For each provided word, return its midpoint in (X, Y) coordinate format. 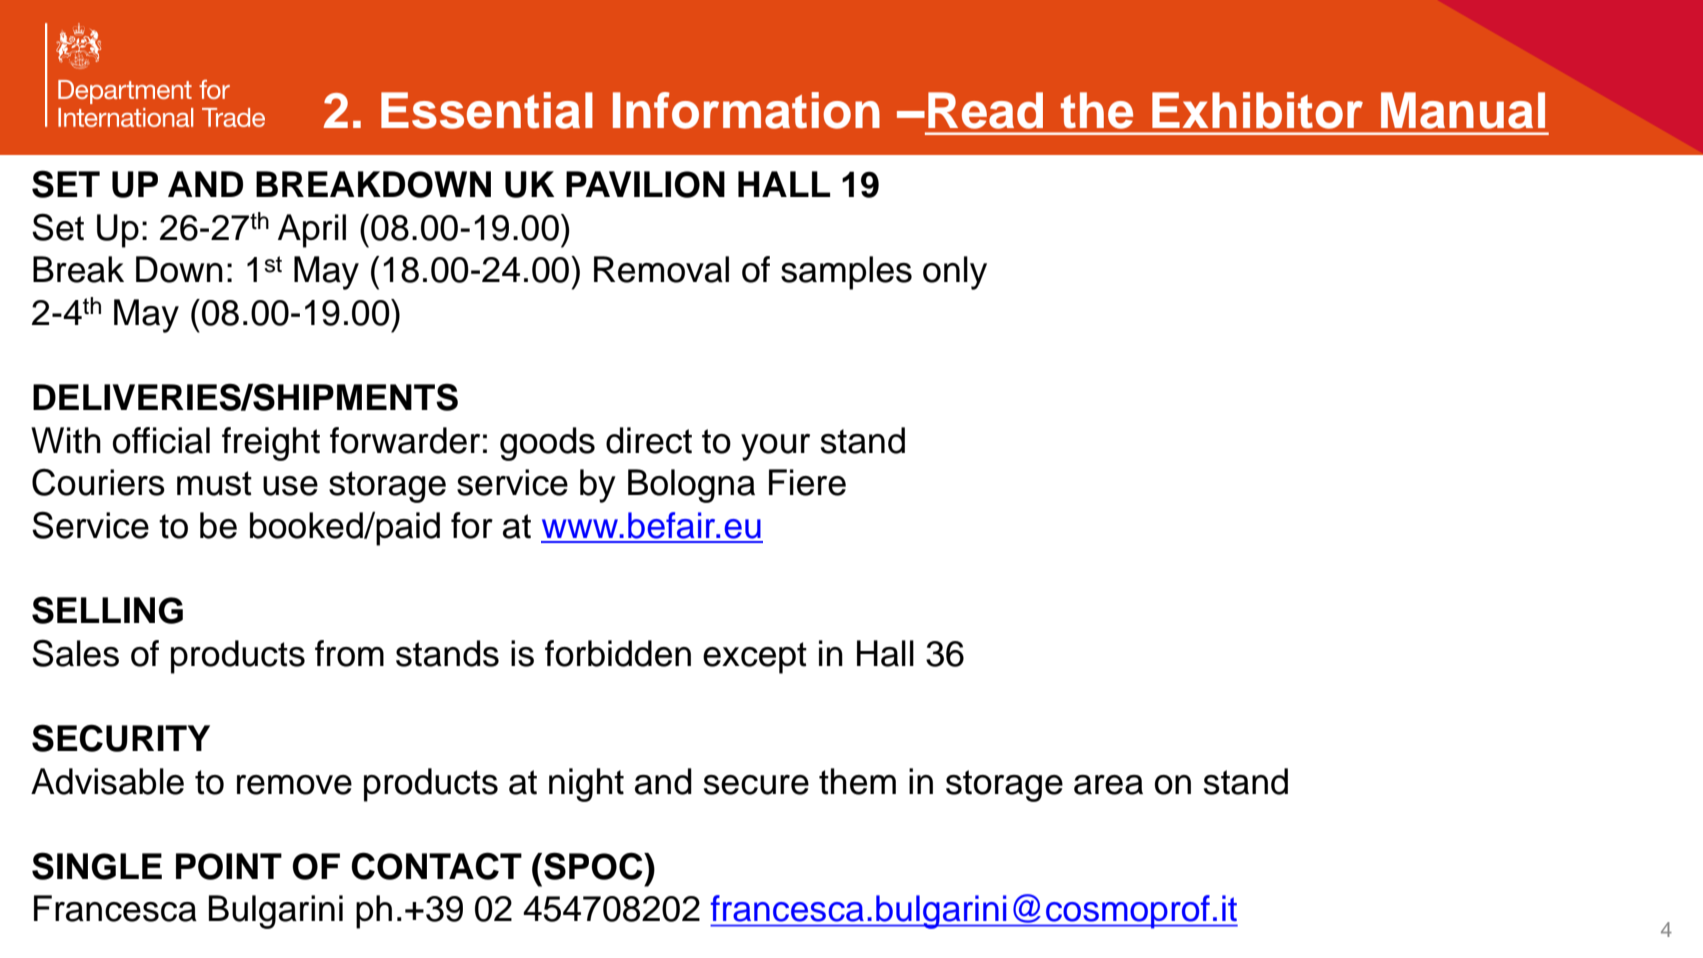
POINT (229, 866)
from (349, 653)
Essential (487, 110)
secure (756, 785)
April (312, 231)
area (1108, 785)
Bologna (691, 486)
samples (846, 273)
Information (746, 110)
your (775, 447)
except (755, 658)
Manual (1463, 110)
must (214, 483)
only (955, 273)
